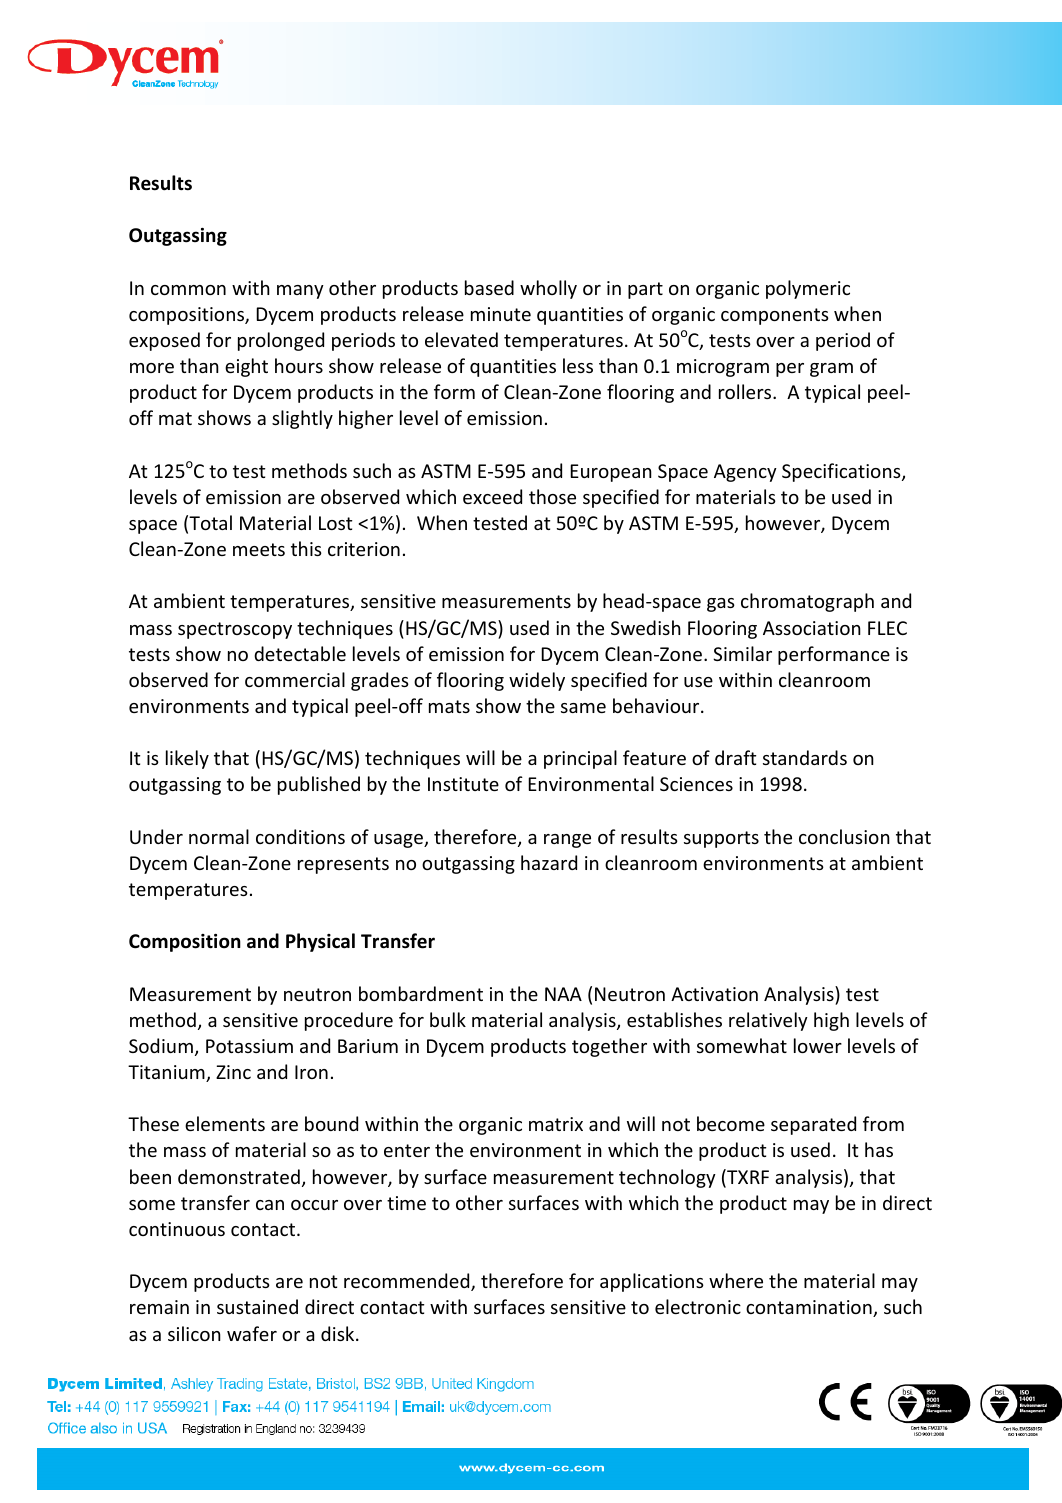  I want to click on prolonged, so click(281, 341).
